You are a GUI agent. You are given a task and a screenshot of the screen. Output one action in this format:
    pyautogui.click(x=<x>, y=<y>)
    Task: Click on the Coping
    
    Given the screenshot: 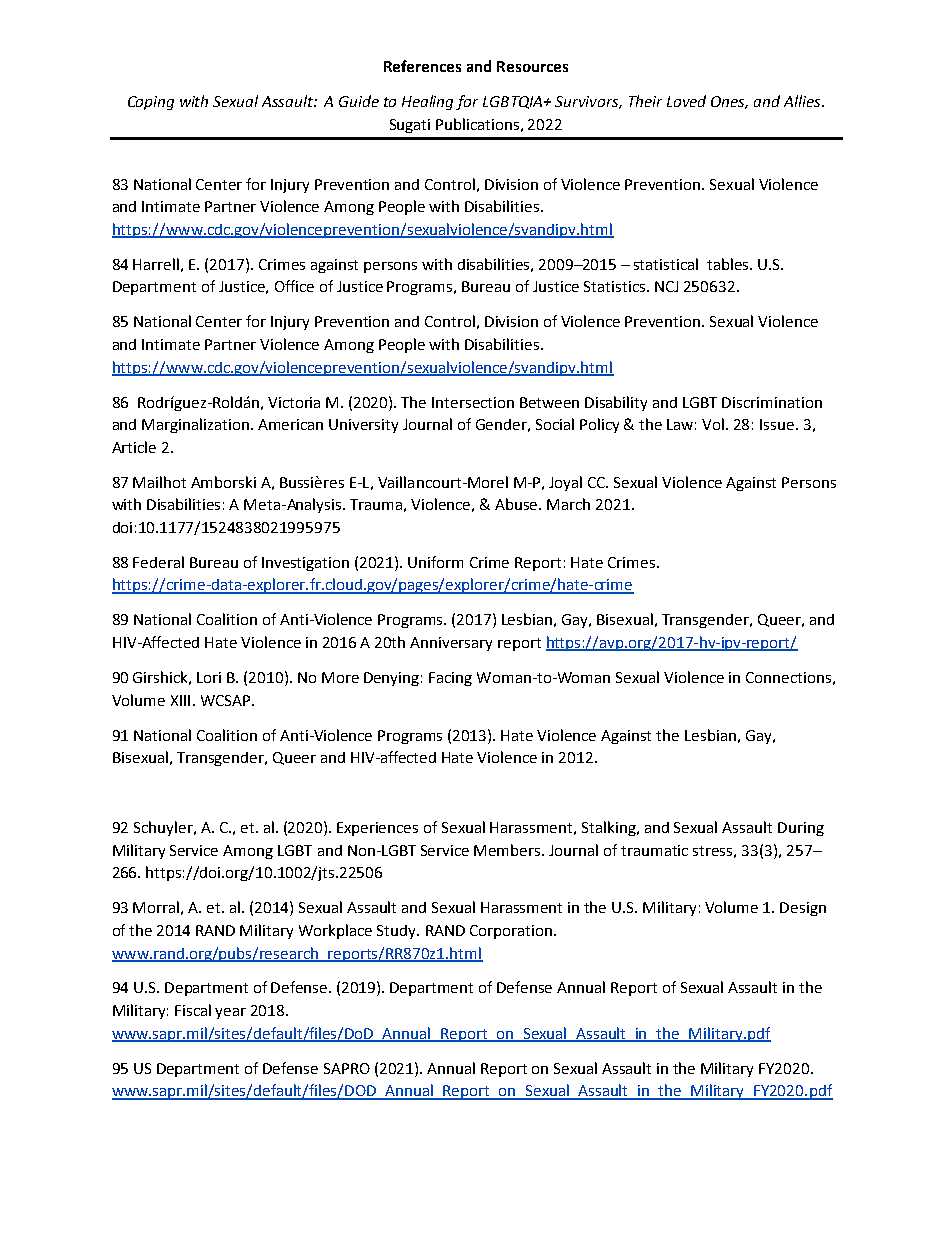 What is the action you would take?
    pyautogui.click(x=151, y=103)
